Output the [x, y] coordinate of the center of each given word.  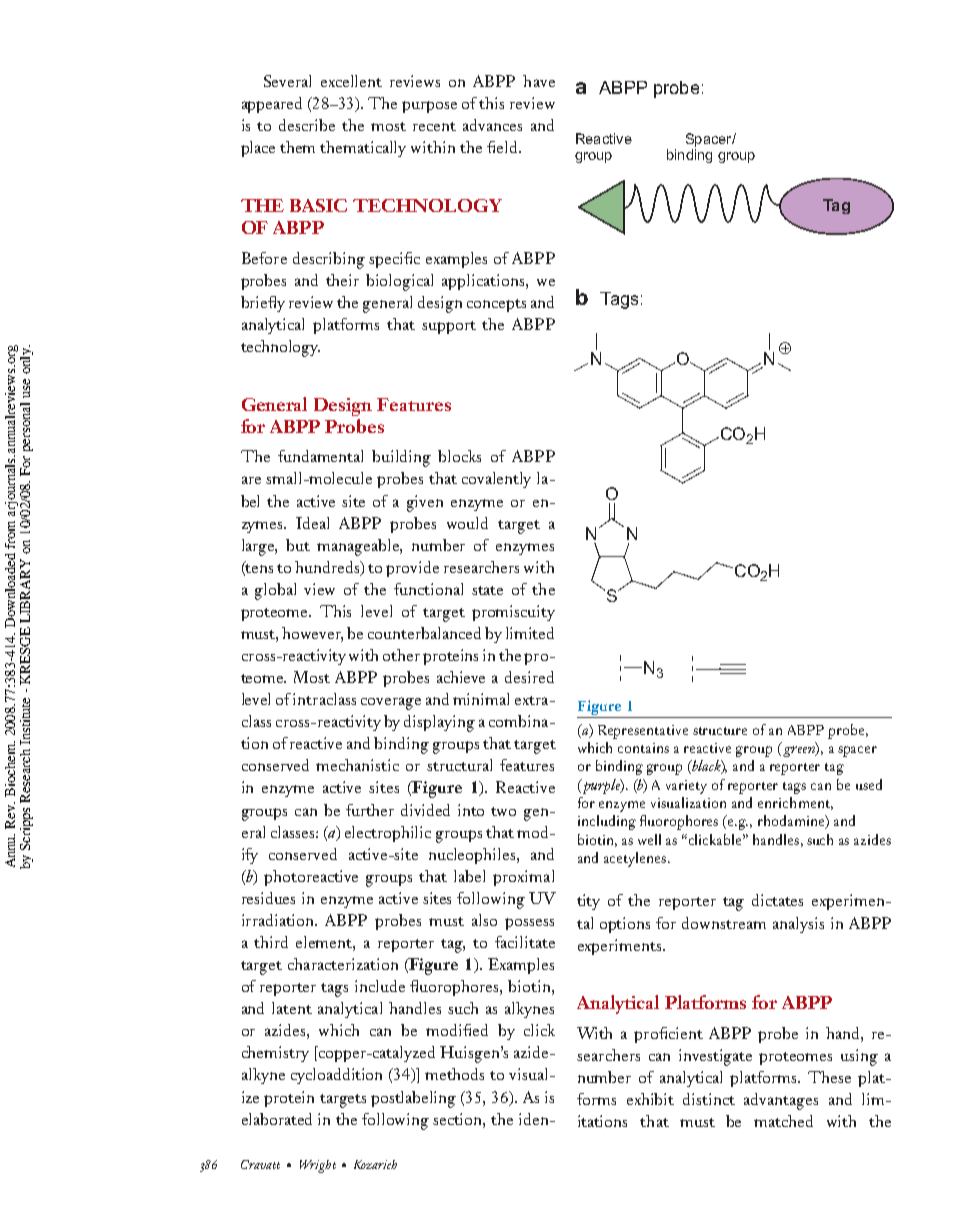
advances [492, 125]
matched [783, 1121]
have [539, 81]
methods [454, 1074]
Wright [318, 1166]
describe [307, 125]
